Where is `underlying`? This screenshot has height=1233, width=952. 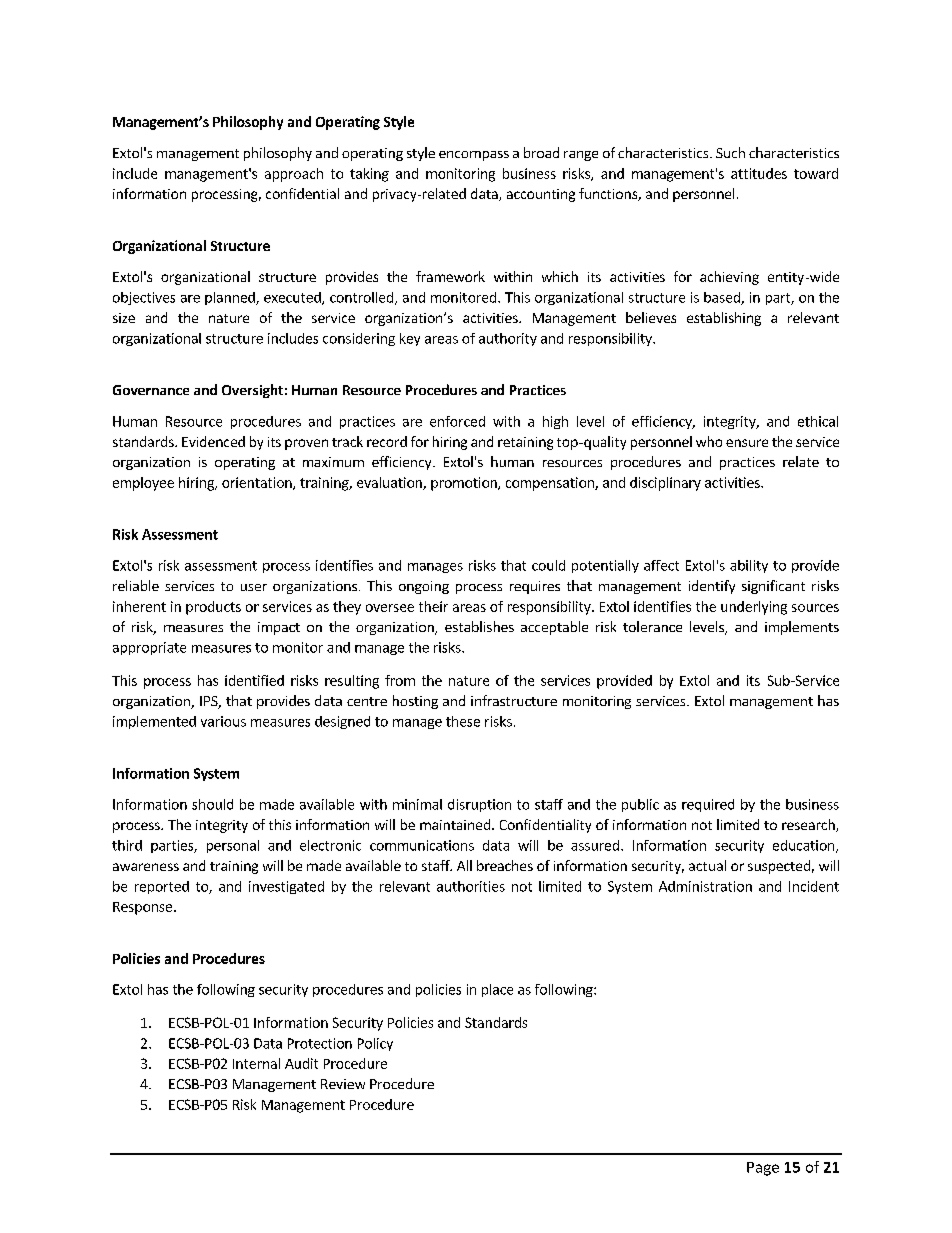 underlying is located at coordinates (754, 608).
